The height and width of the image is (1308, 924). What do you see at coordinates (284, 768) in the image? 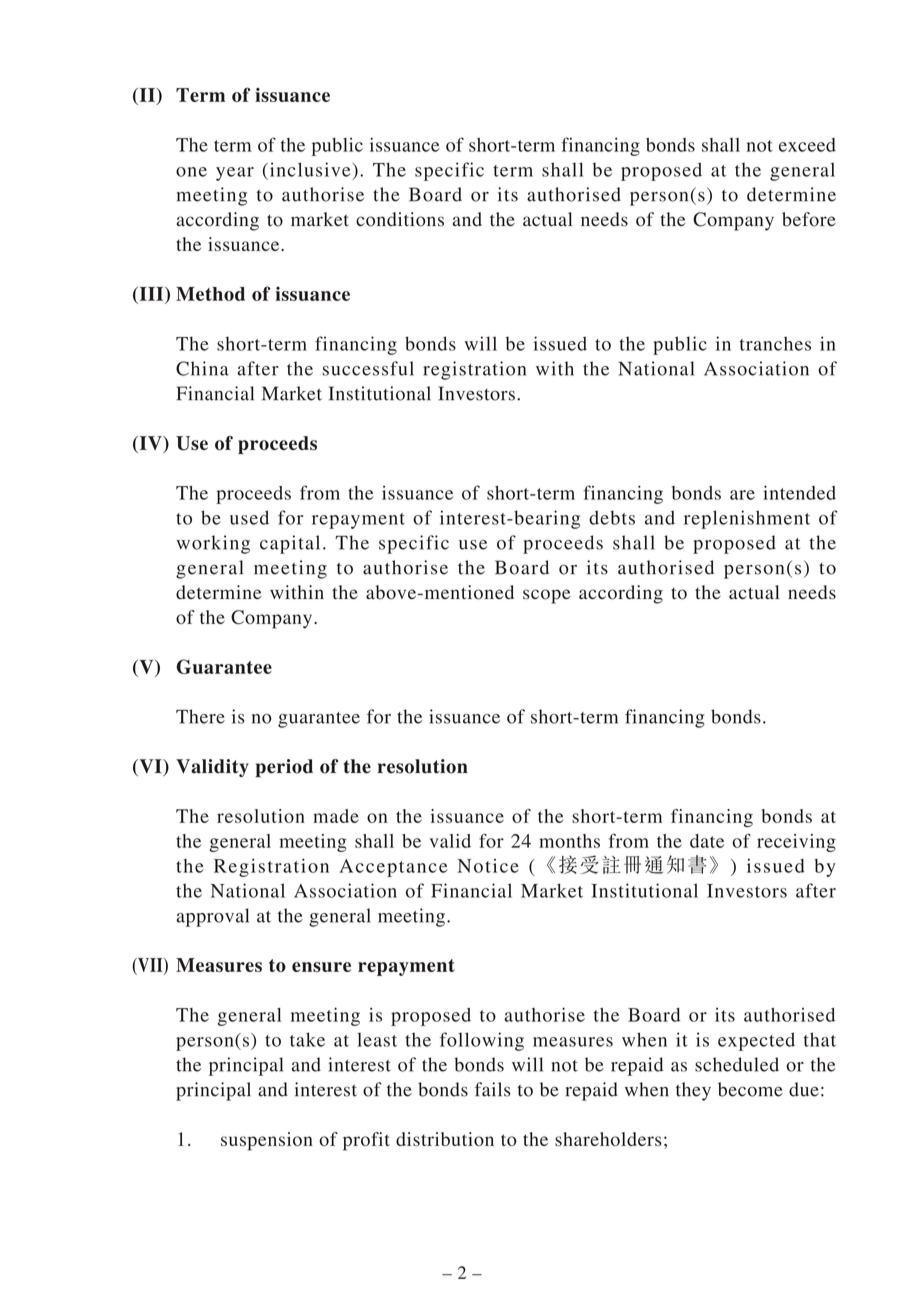
I see `period` at bounding box center [284, 768].
